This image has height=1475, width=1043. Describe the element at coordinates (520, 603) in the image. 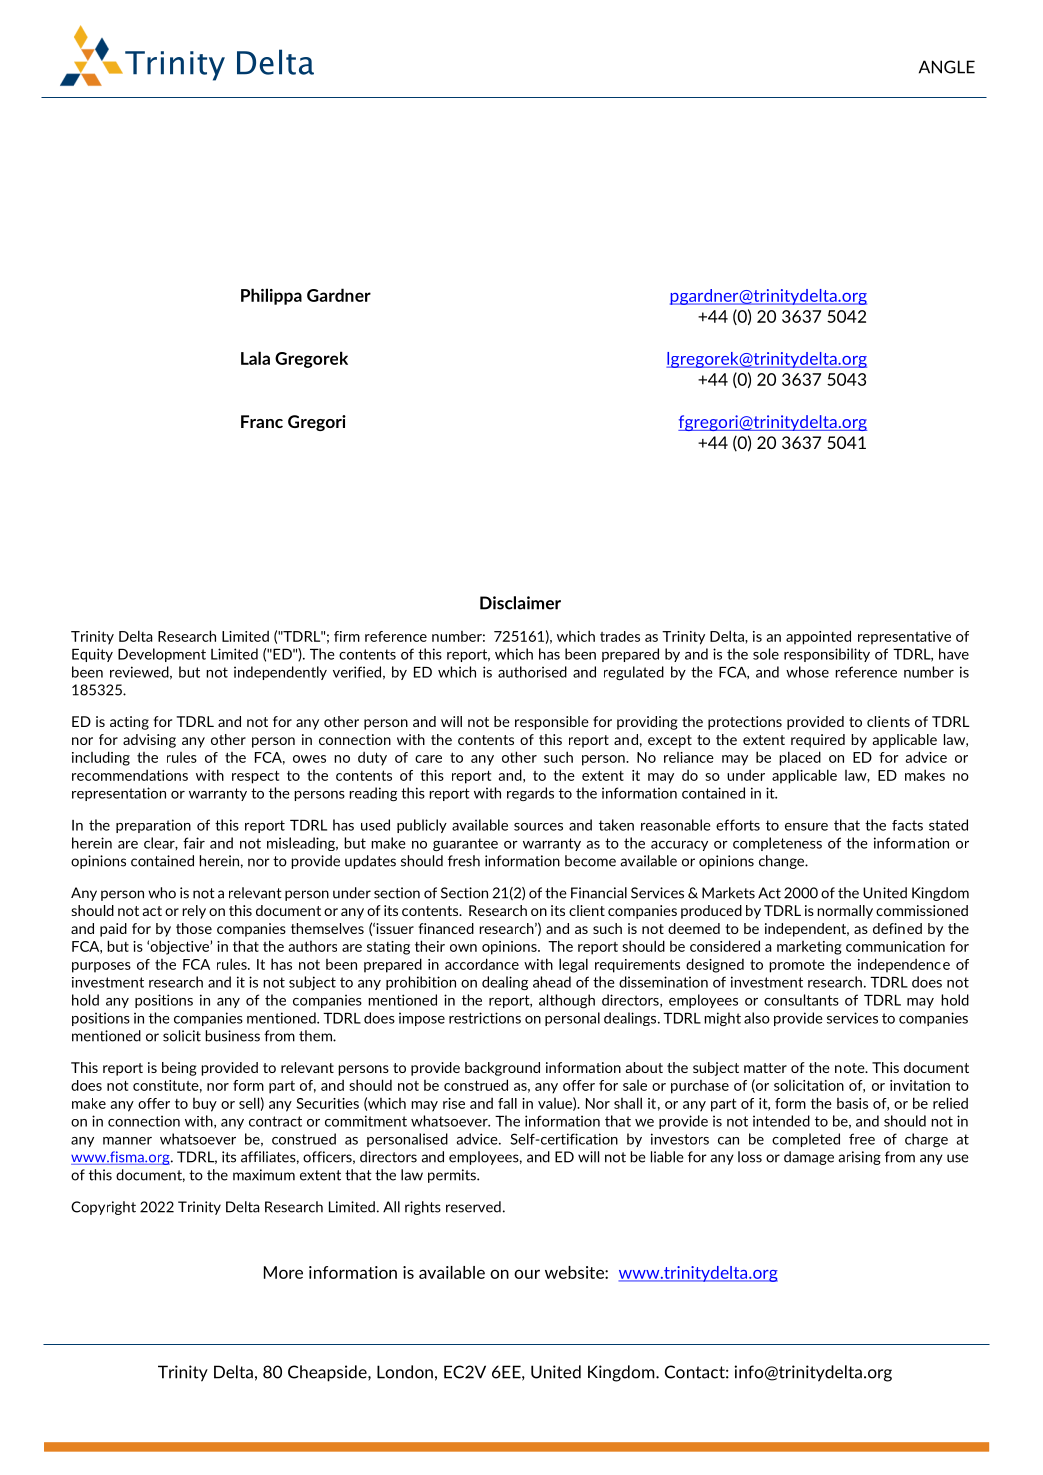

I see `Disclaimer` at that location.
